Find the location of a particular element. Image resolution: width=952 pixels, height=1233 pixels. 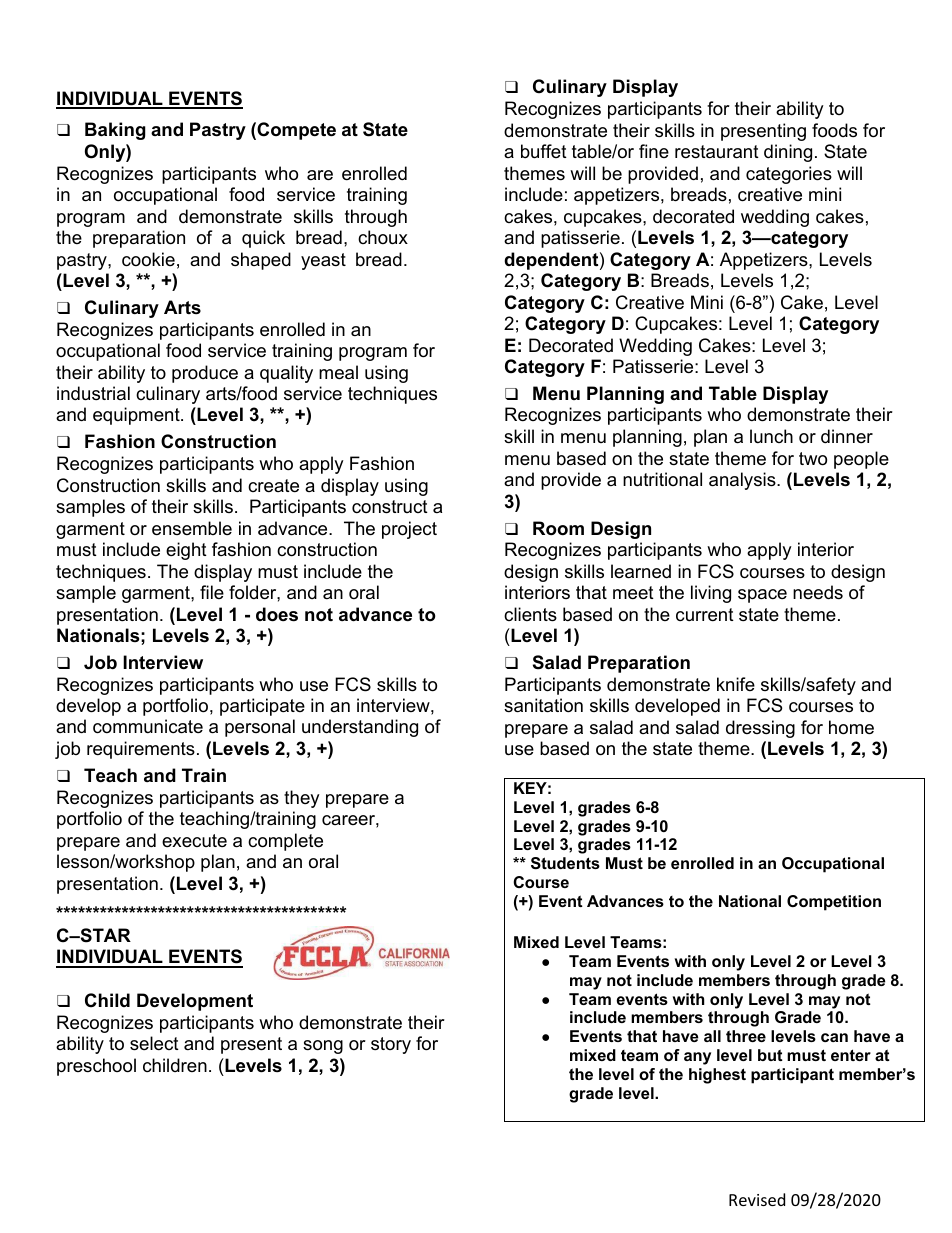

meal is located at coordinates (338, 372).
